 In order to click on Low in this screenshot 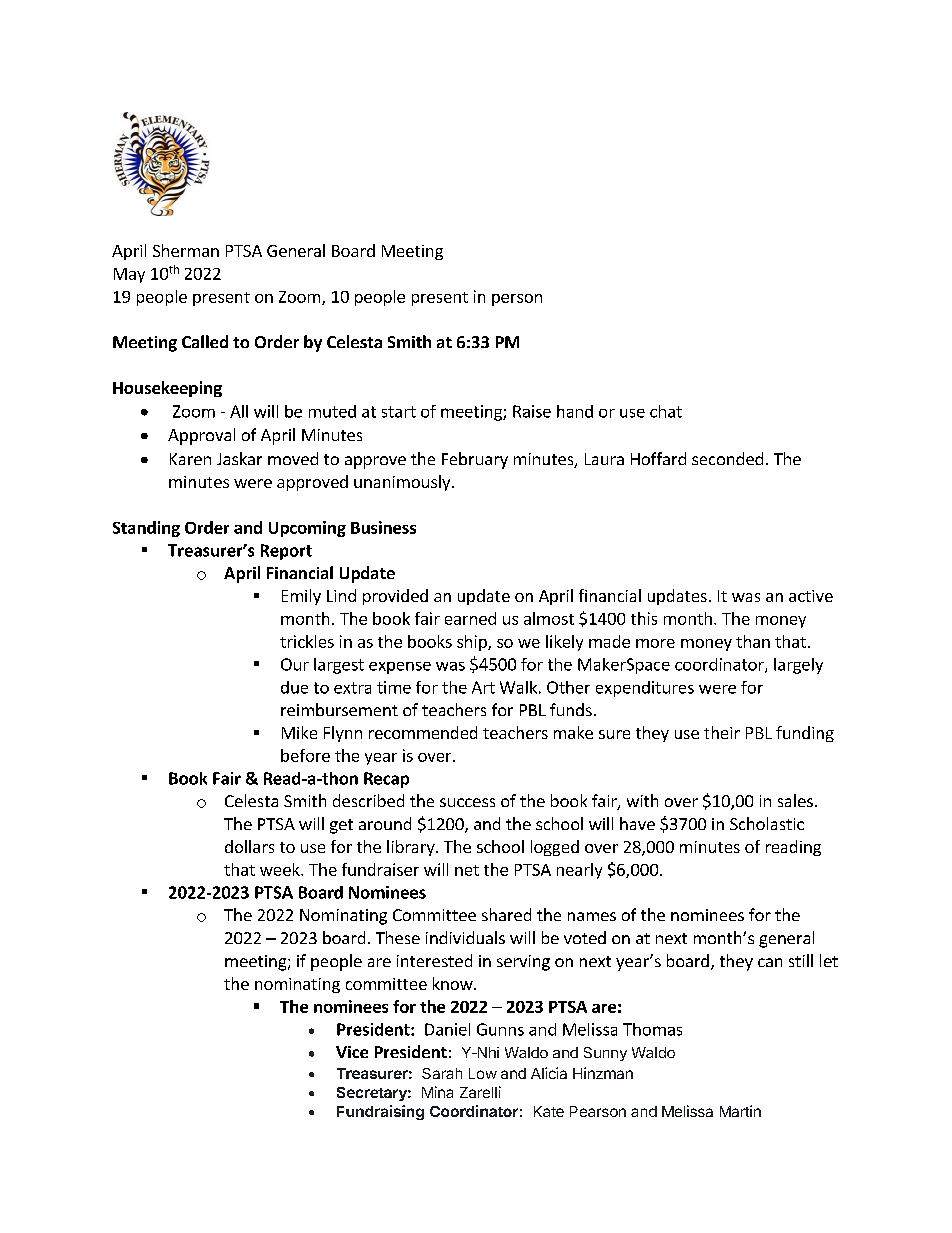, I will do `click(483, 1073)`.
